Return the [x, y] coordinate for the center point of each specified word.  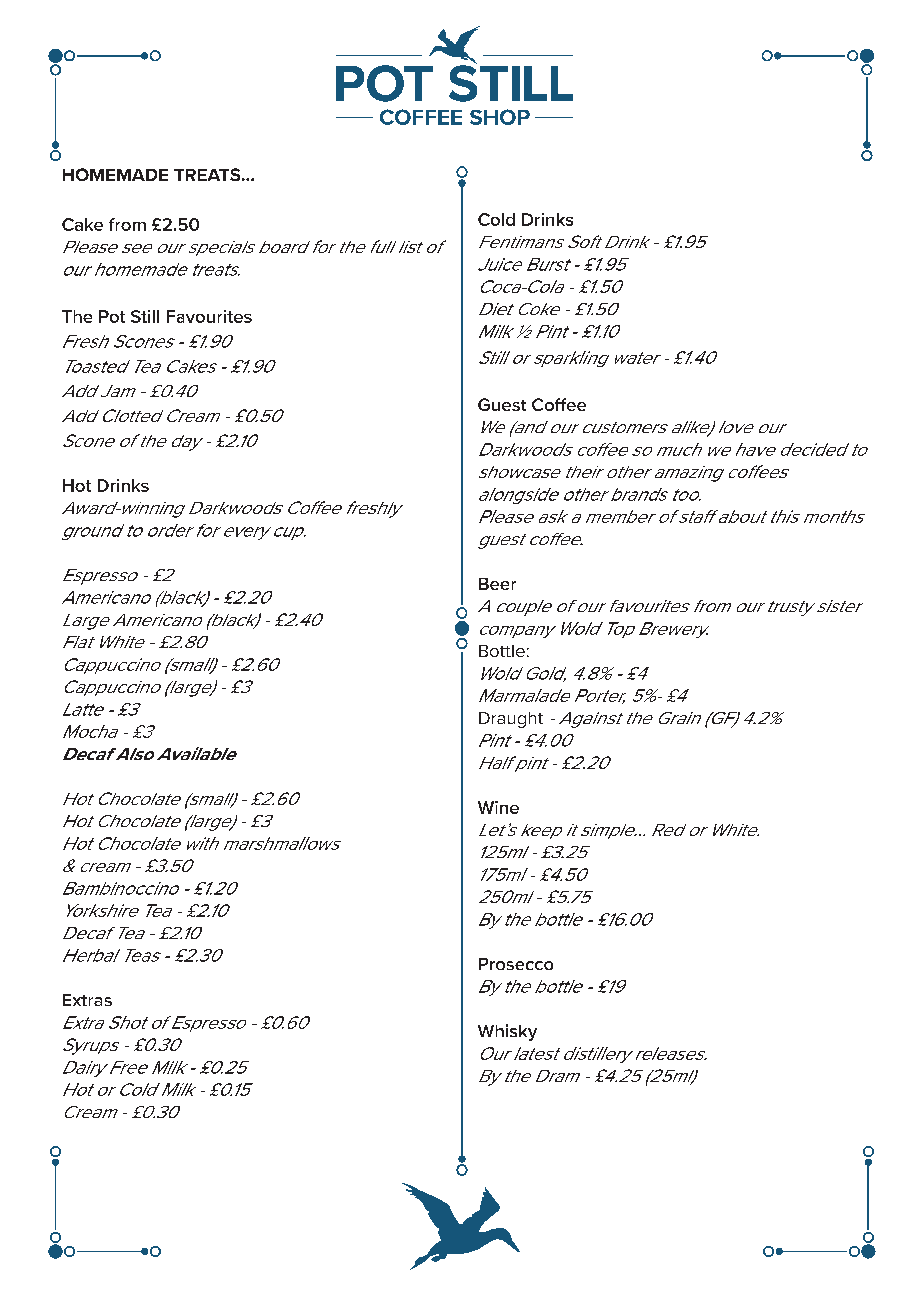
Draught [511, 720]
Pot [112, 316]
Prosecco [516, 964]
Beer [497, 584]
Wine [498, 807]
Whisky [507, 1032]
